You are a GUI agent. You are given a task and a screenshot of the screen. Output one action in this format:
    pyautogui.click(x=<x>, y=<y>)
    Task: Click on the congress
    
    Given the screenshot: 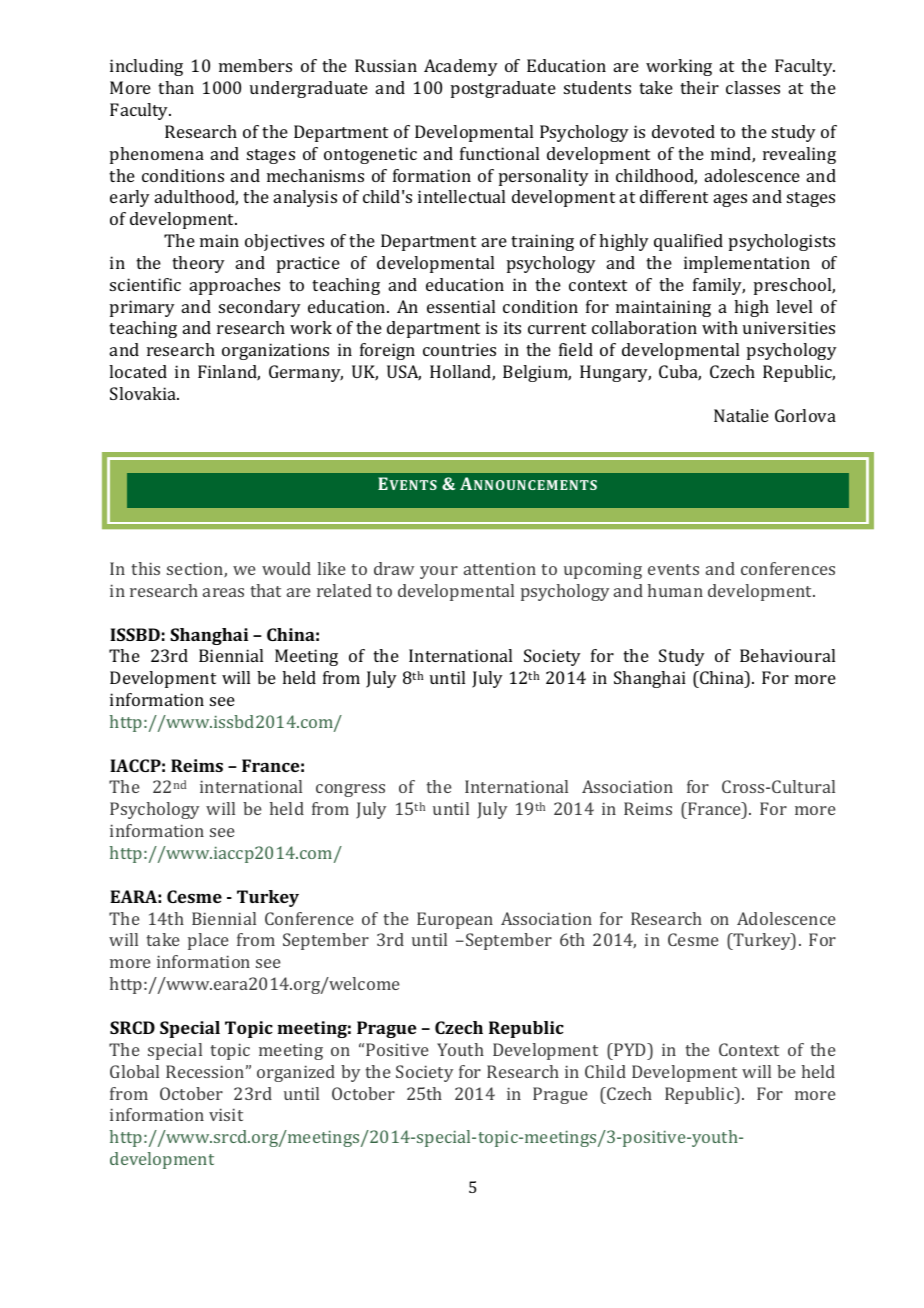 What is the action you would take?
    pyautogui.click(x=350, y=790)
